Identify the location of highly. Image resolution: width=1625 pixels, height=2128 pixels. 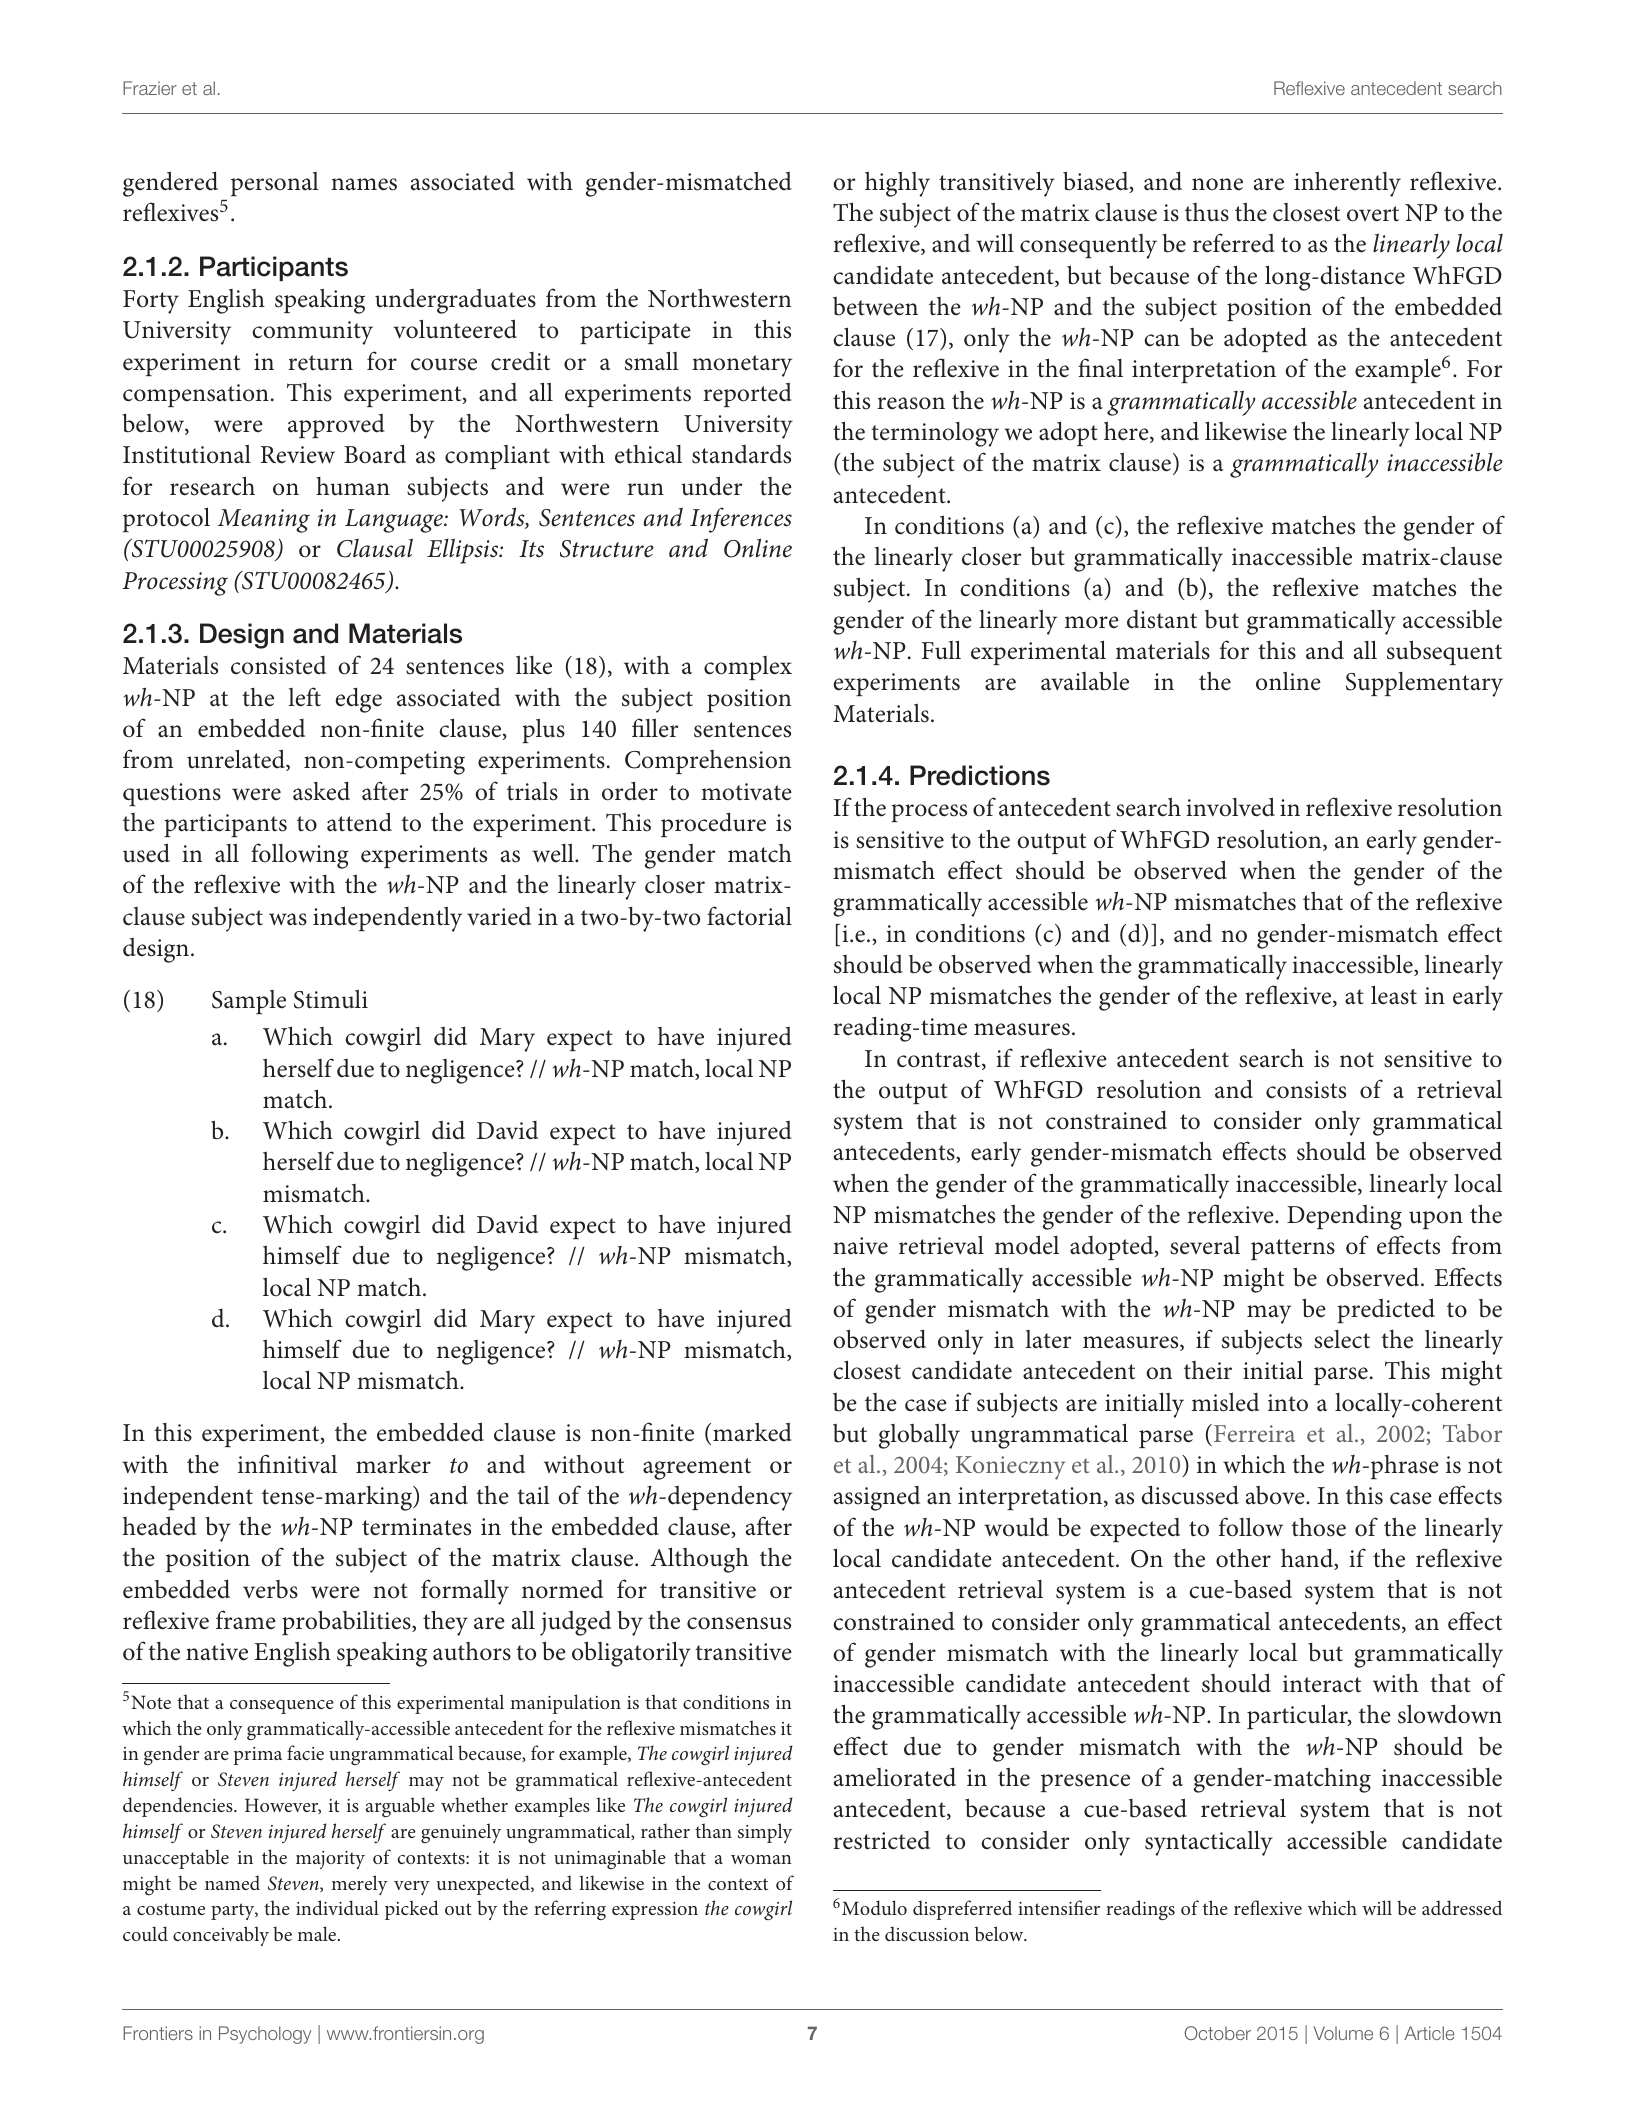
(897, 184).
